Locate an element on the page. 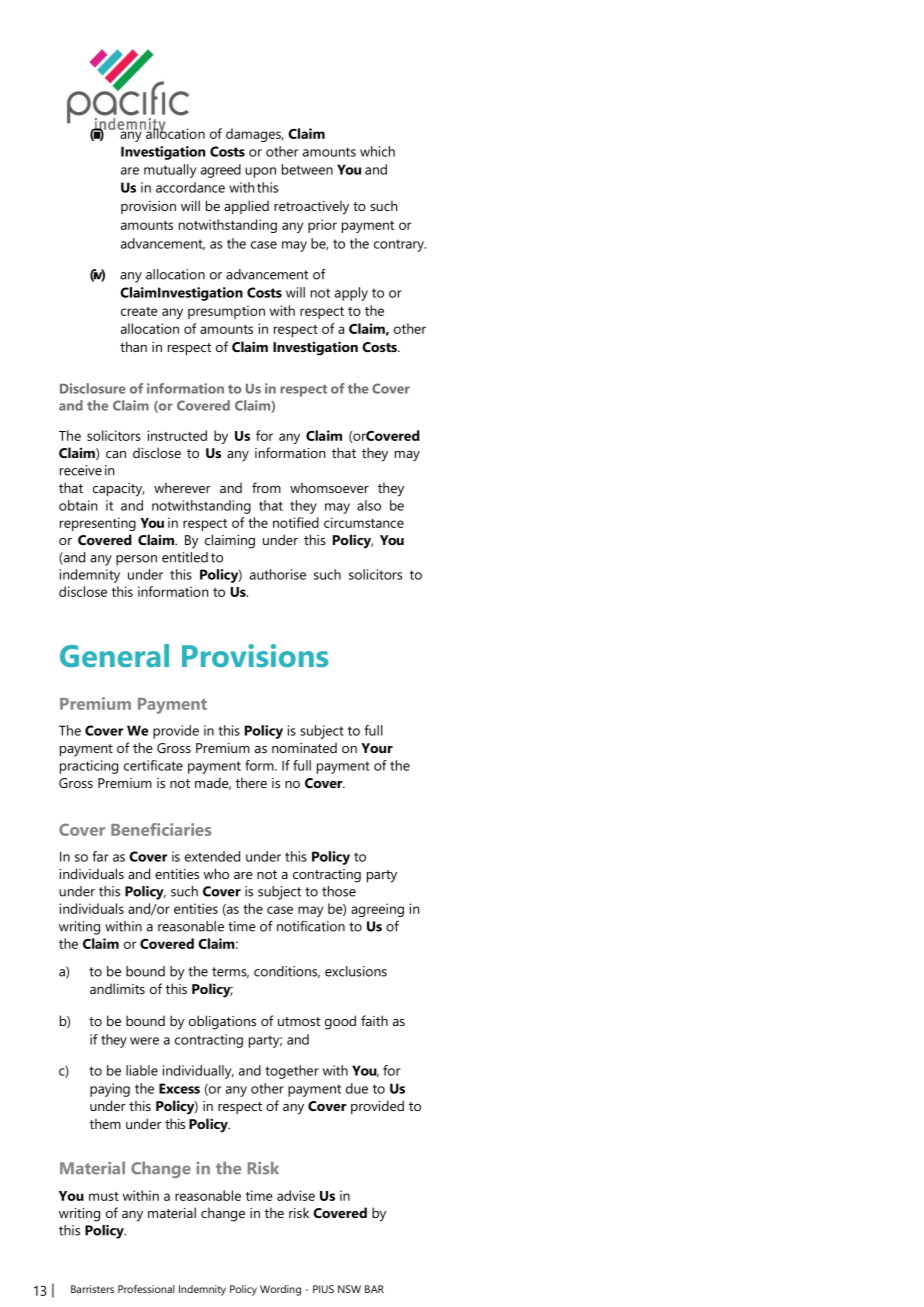 Image resolution: width=924 pixels, height=1307 pixels. there is located at coordinates (251, 782).
